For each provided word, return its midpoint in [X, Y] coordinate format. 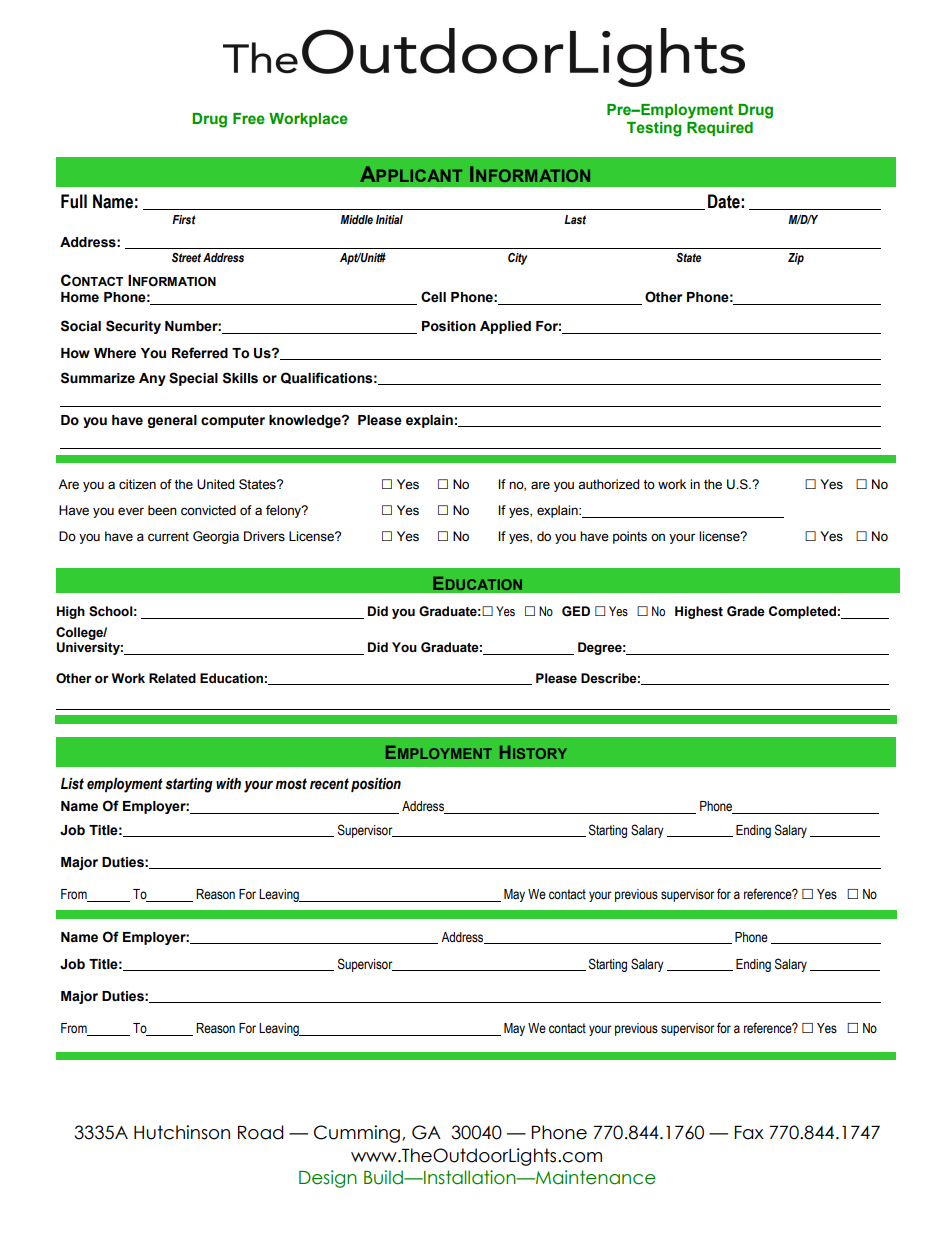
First [184, 219]
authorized [608, 484]
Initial [389, 219]
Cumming [357, 1134]
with [228, 784]
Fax [749, 1133]
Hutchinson [182, 1132]
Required [720, 129]
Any [152, 379]
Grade [746, 611]
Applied [505, 327]
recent [329, 784]
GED [576, 611]
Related [172, 678]
